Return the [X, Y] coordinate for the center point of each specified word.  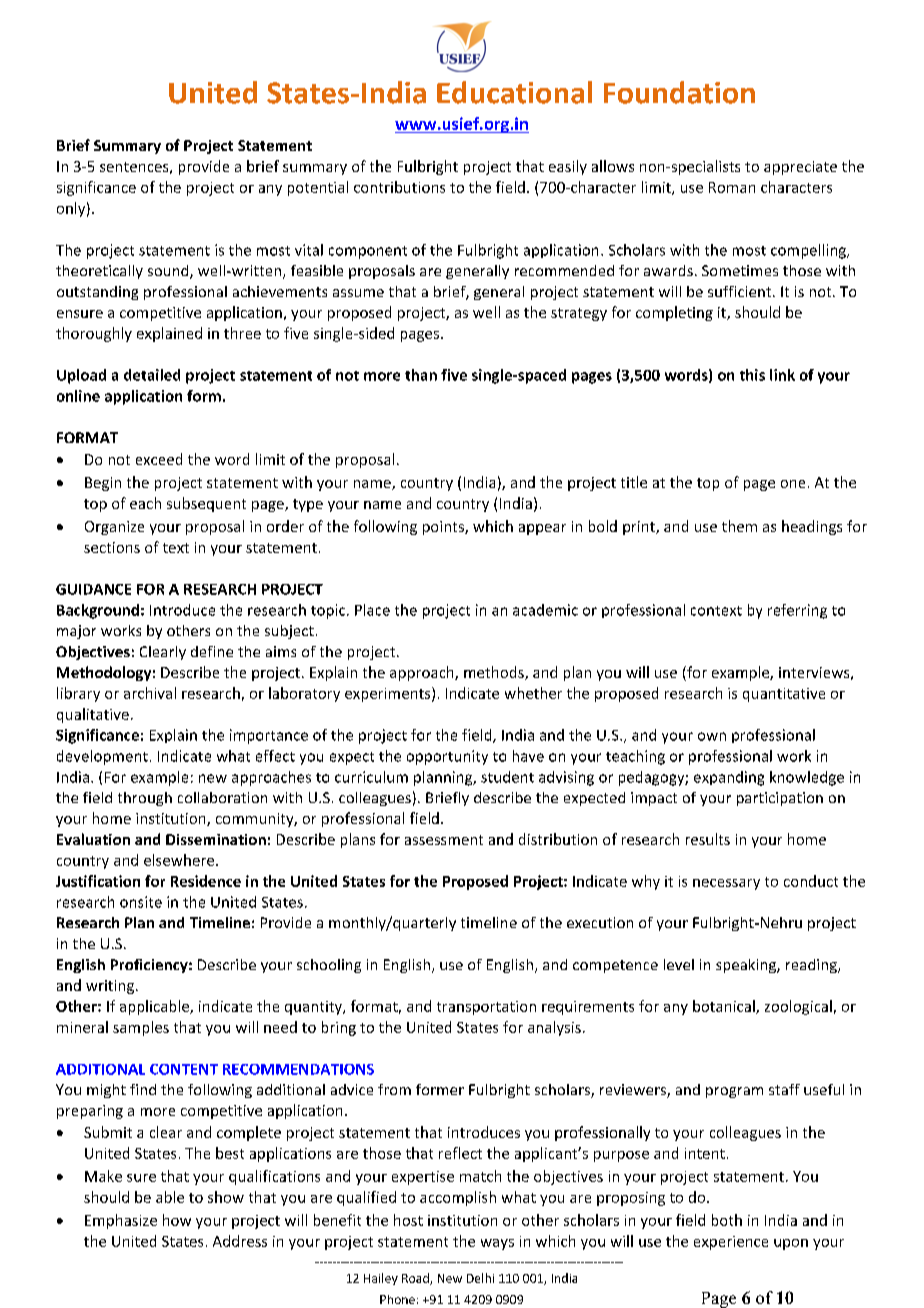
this [752, 375]
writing [110, 987]
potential [318, 188]
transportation [486, 1008]
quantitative [784, 695]
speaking [747, 966]
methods [495, 673]
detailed [152, 375]
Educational [514, 92]
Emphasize [121, 1221]
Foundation [679, 92]
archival [150, 693]
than [421, 375]
